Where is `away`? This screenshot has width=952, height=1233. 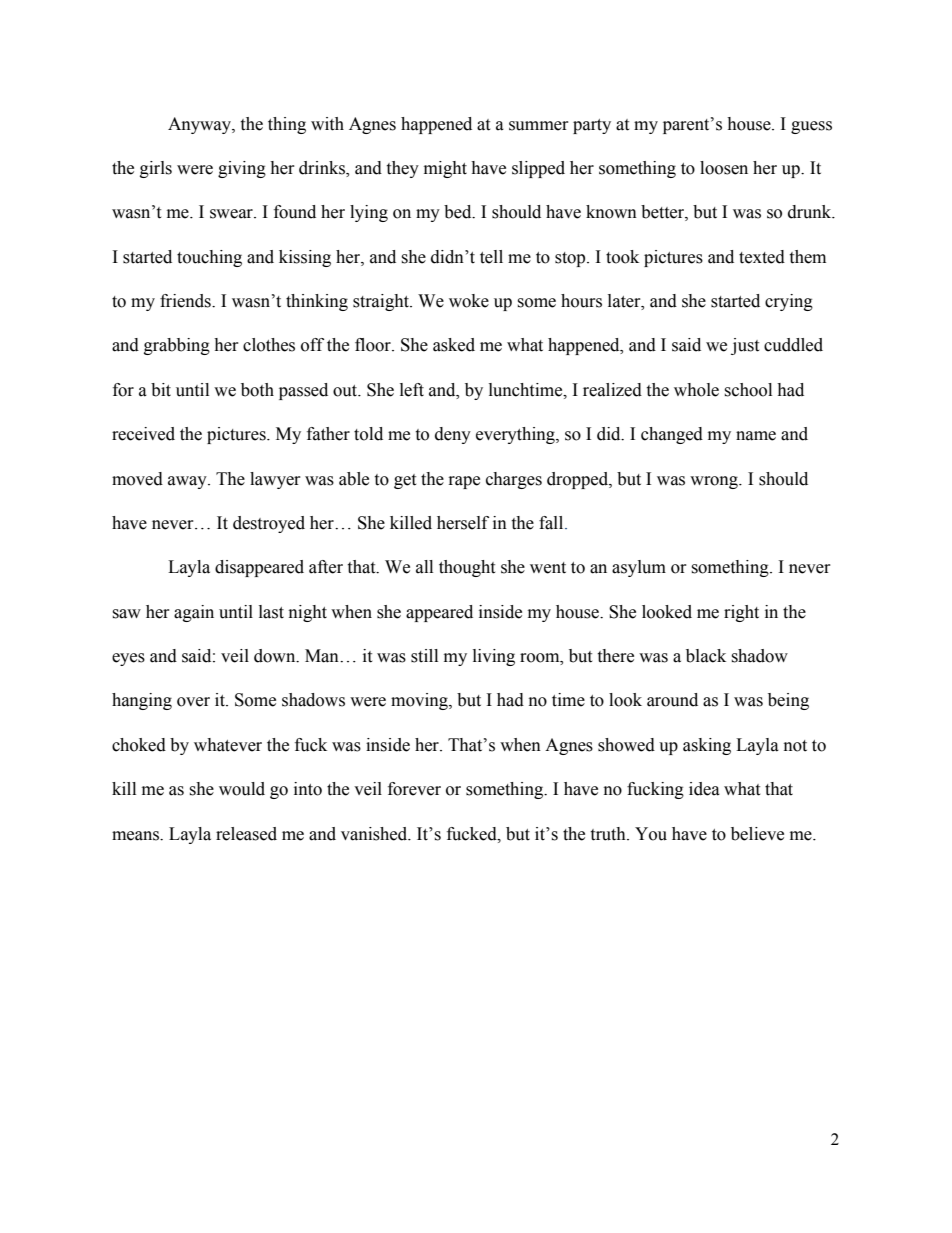 away is located at coordinates (188, 482).
